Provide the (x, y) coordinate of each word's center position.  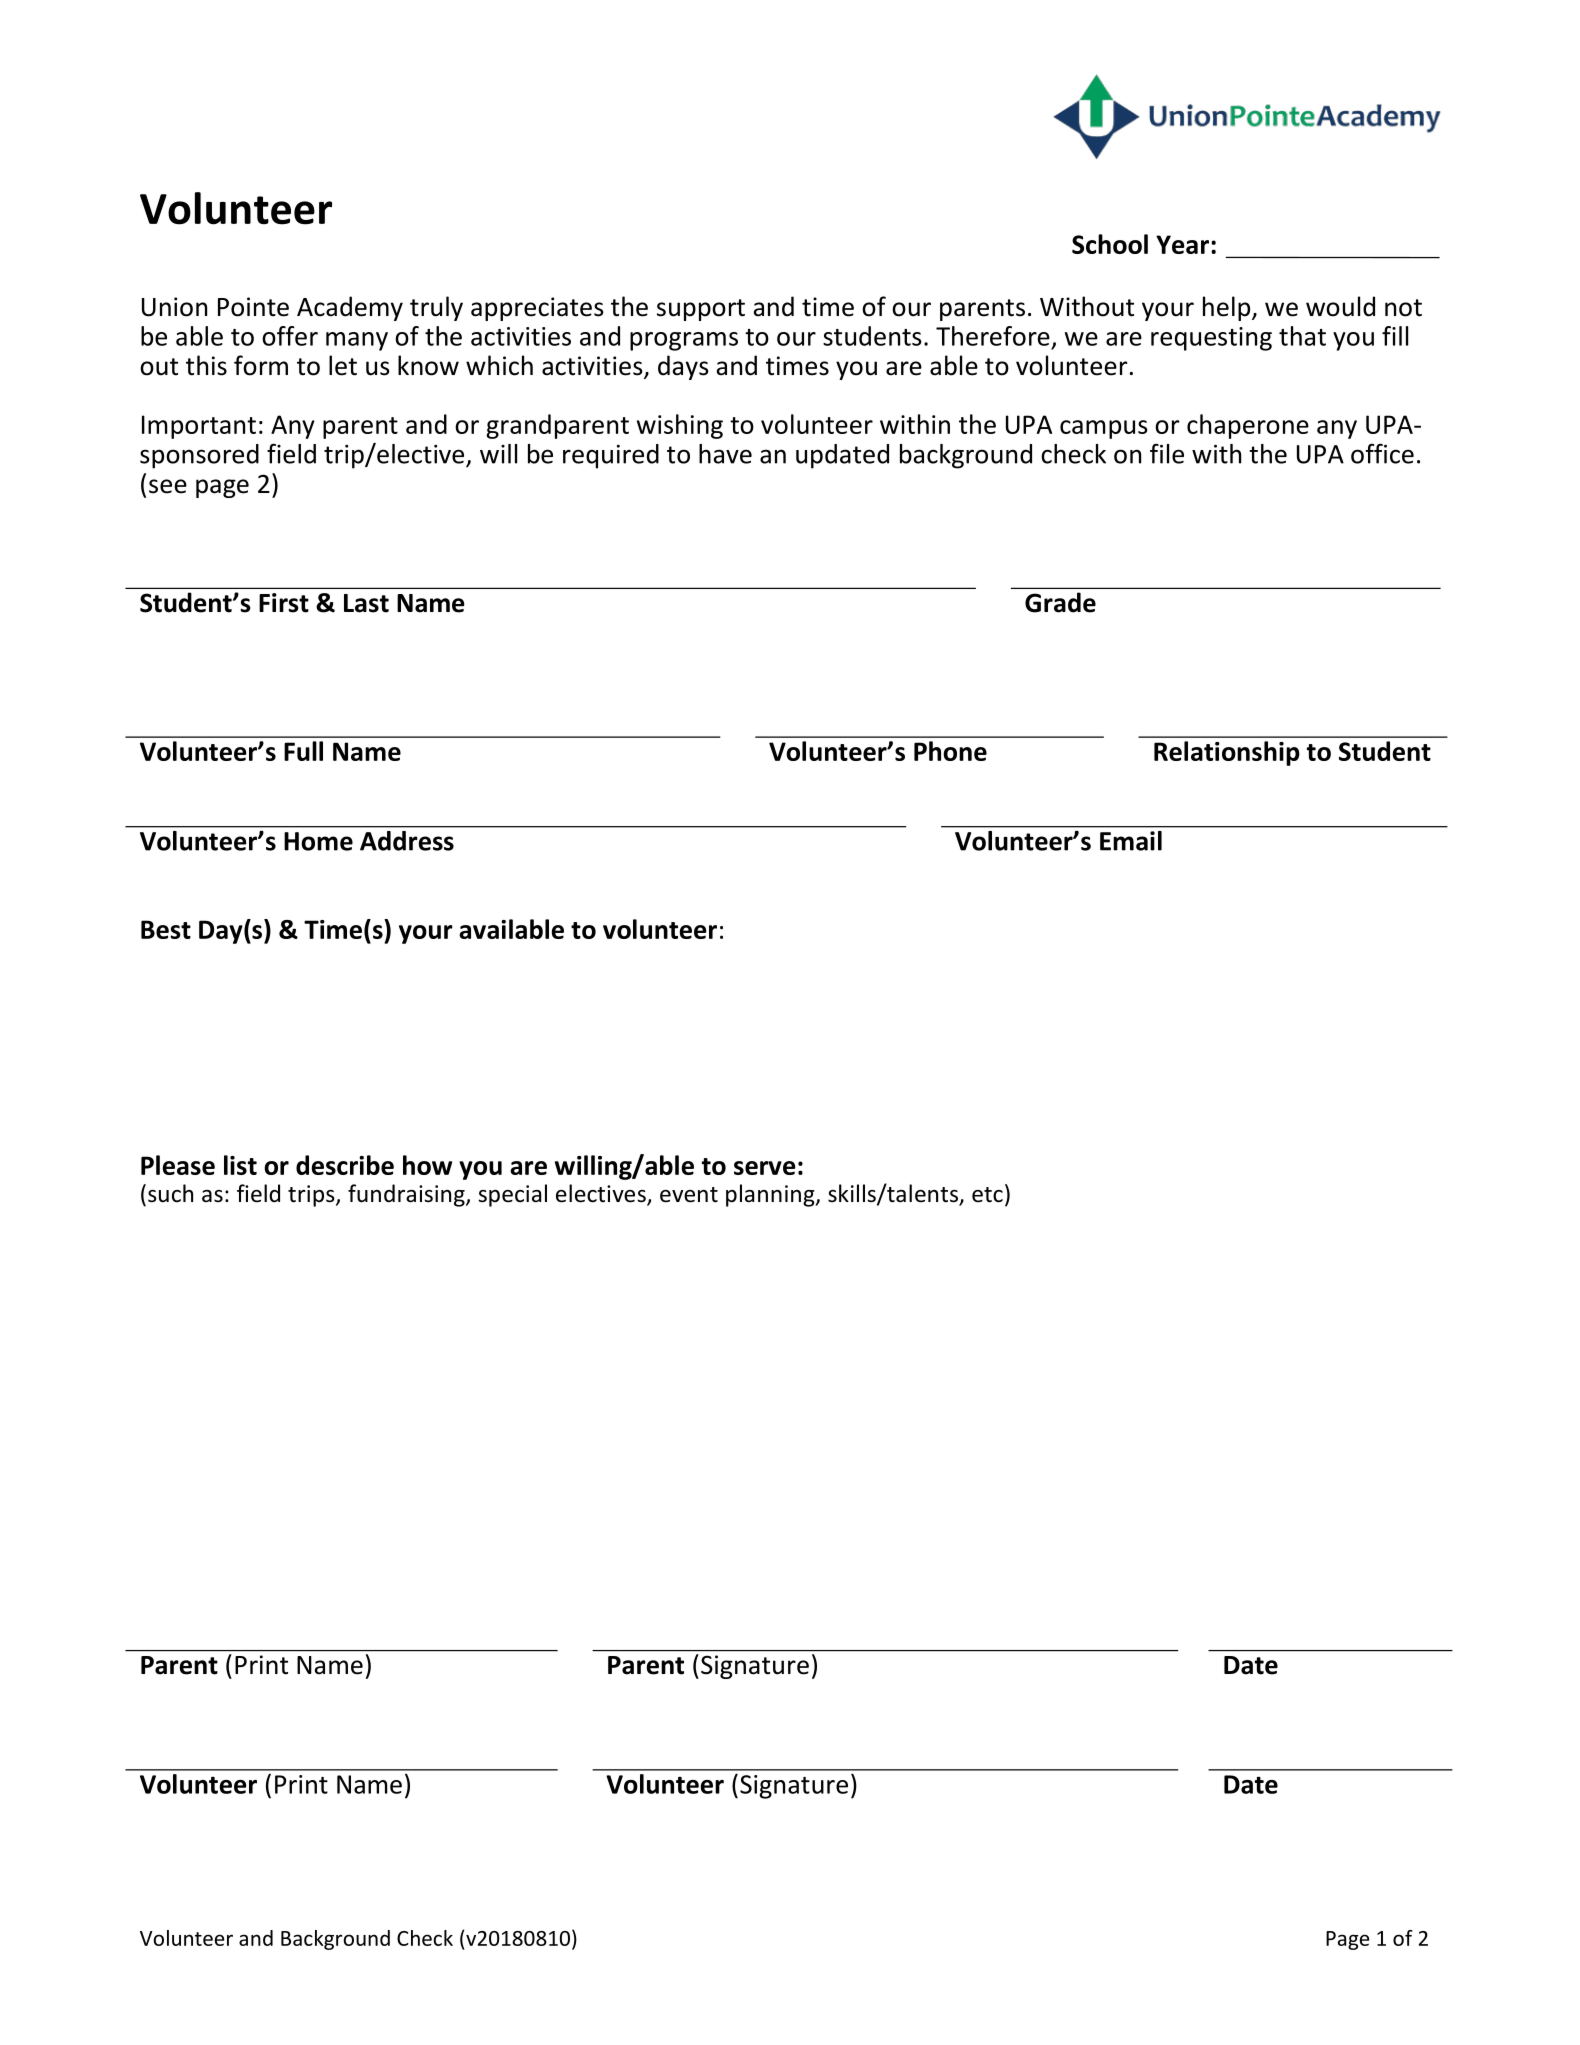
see (168, 486)
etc (987, 1195)
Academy (350, 308)
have (725, 454)
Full (303, 751)
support (701, 310)
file (1167, 453)
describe (345, 1165)
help (1228, 308)
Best (166, 929)
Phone (950, 751)
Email (1131, 841)
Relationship (1227, 753)
